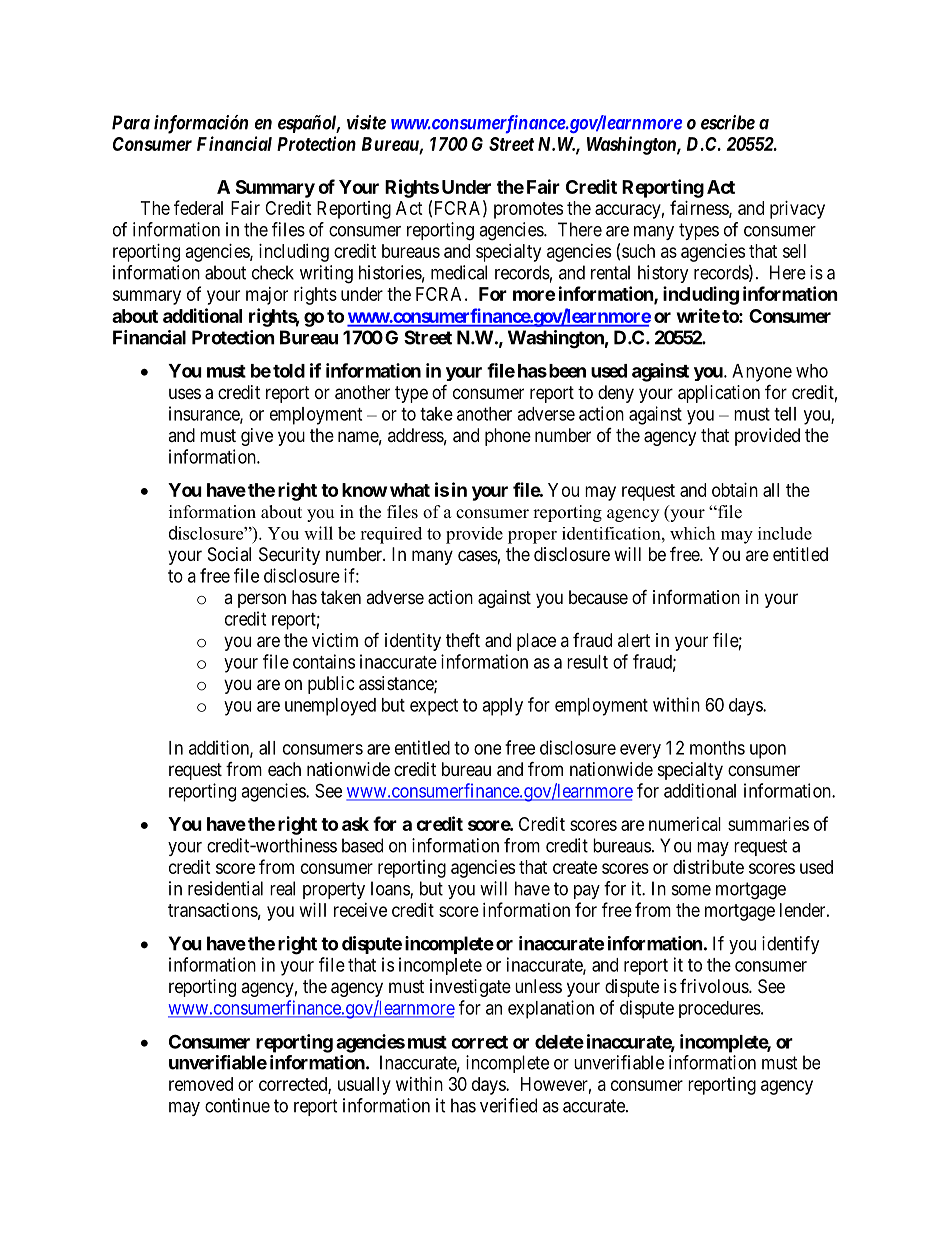 The height and width of the screenshot is (1233, 952). What do you see at coordinates (508, 437) in the screenshot?
I see `phone` at bounding box center [508, 437].
